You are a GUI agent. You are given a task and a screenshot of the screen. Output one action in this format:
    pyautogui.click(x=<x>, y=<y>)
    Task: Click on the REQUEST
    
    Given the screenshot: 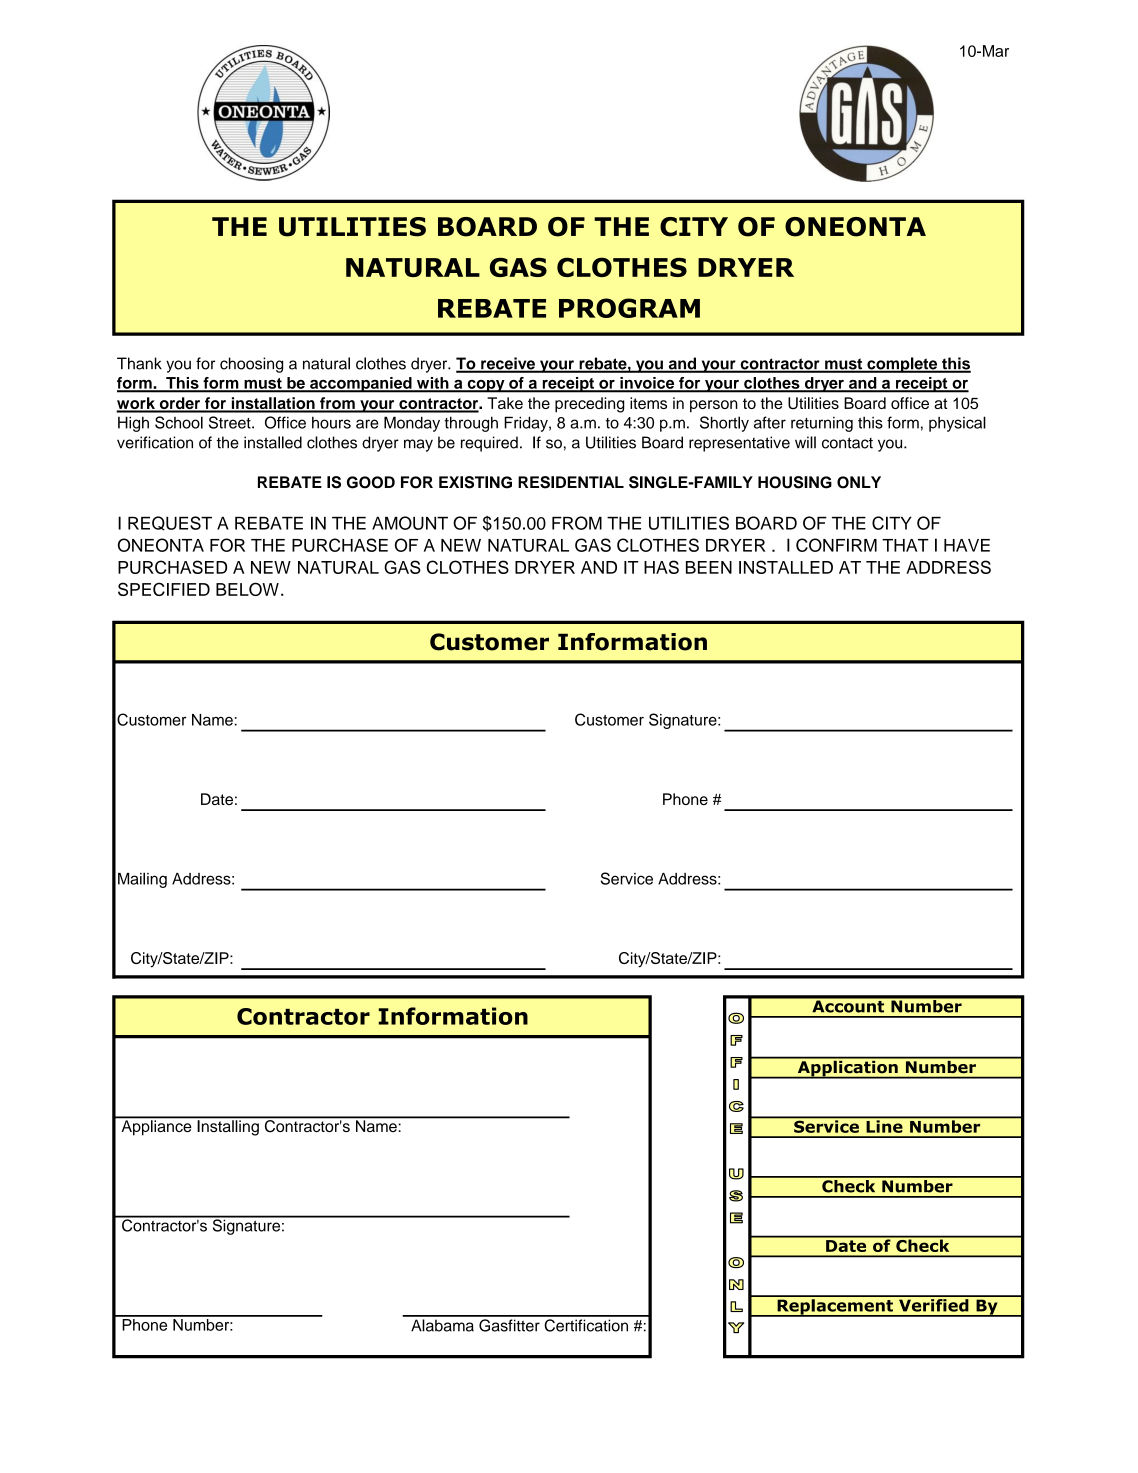 What is the action you would take?
    pyautogui.click(x=170, y=523)
